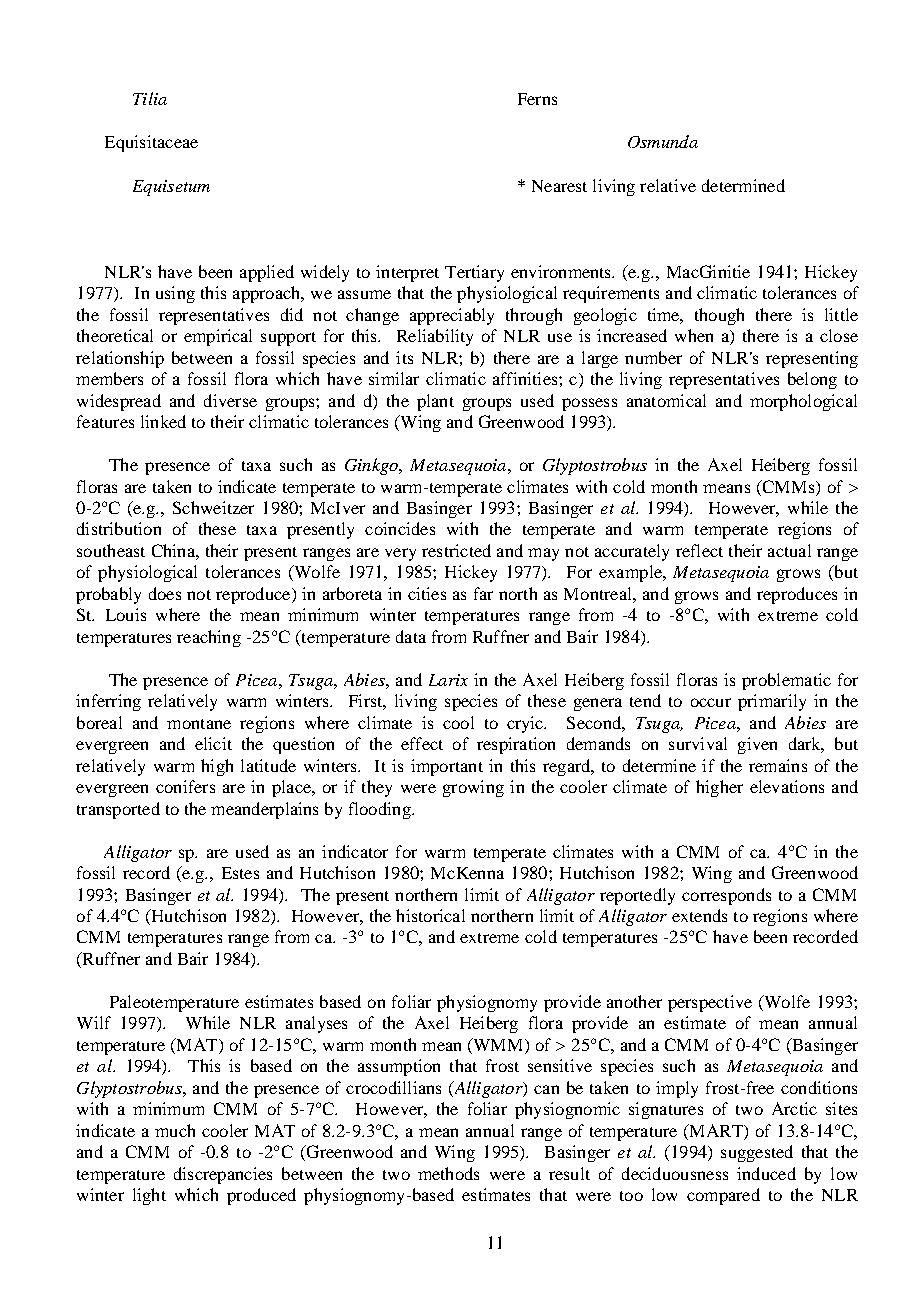 The width and height of the image is (924, 1308). Describe the element at coordinates (789, 550) in the image. I see `actual` at that location.
